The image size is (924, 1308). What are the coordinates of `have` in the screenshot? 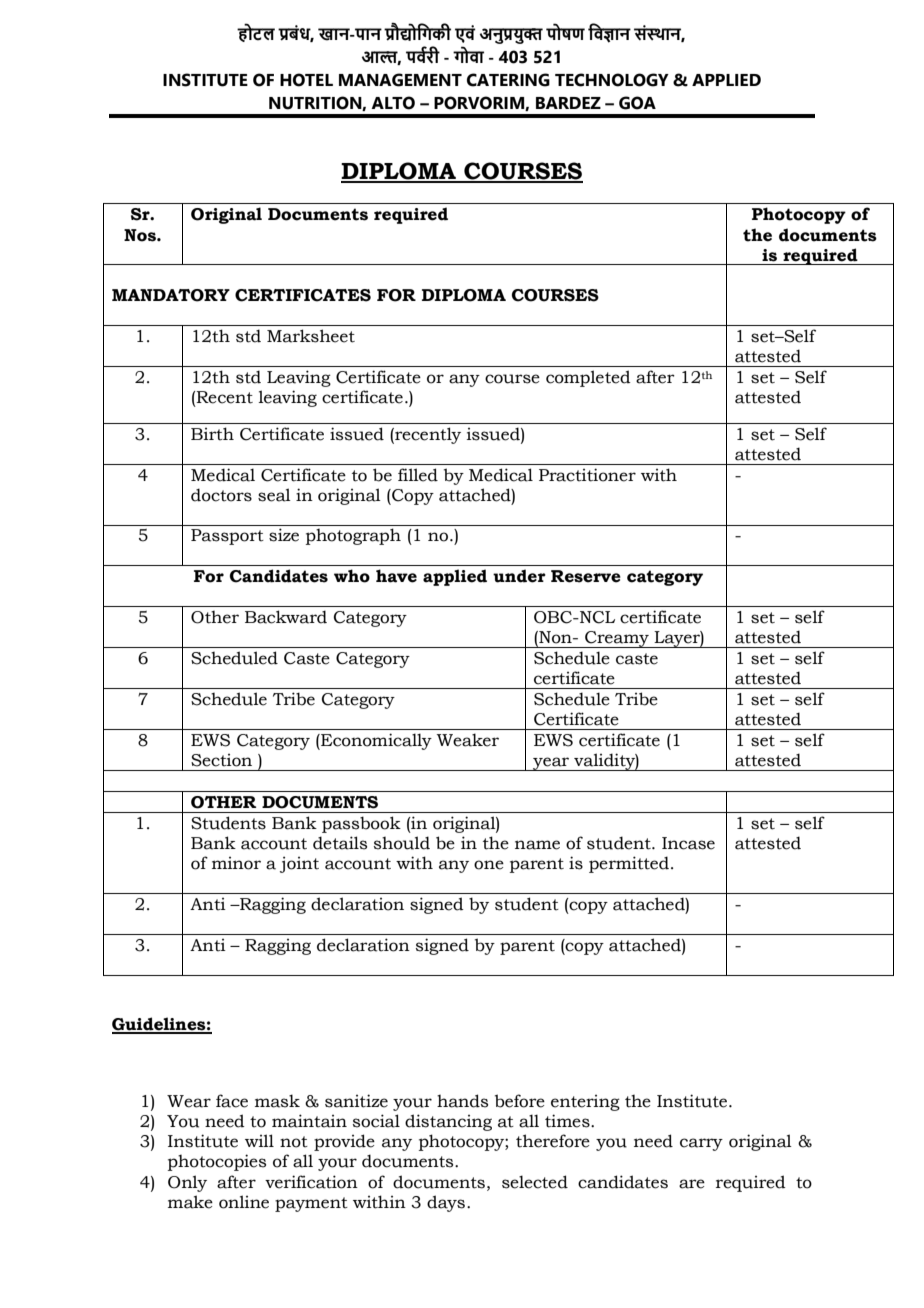 It's located at (396, 576).
